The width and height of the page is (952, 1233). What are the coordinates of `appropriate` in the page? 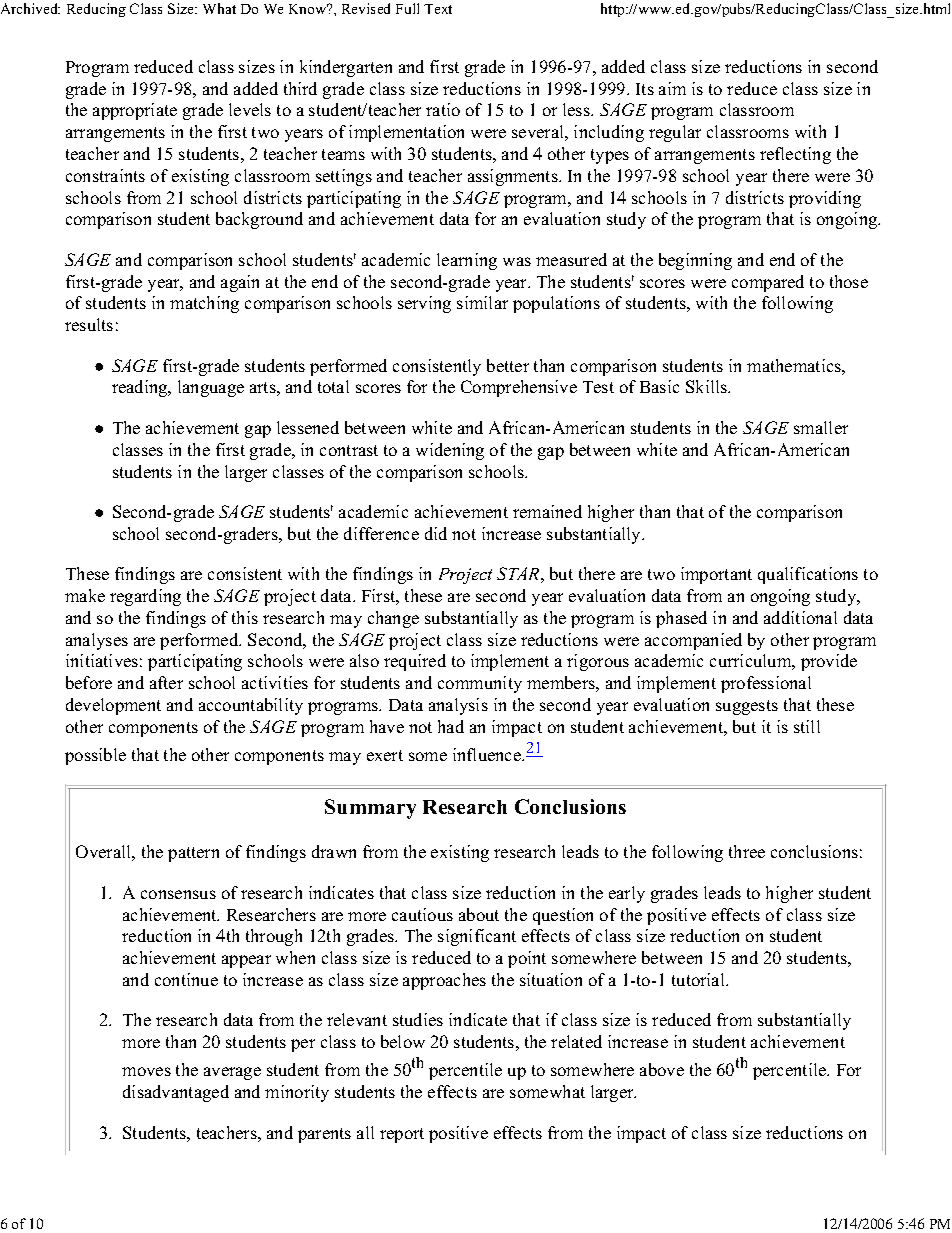 It's located at (135, 111).
